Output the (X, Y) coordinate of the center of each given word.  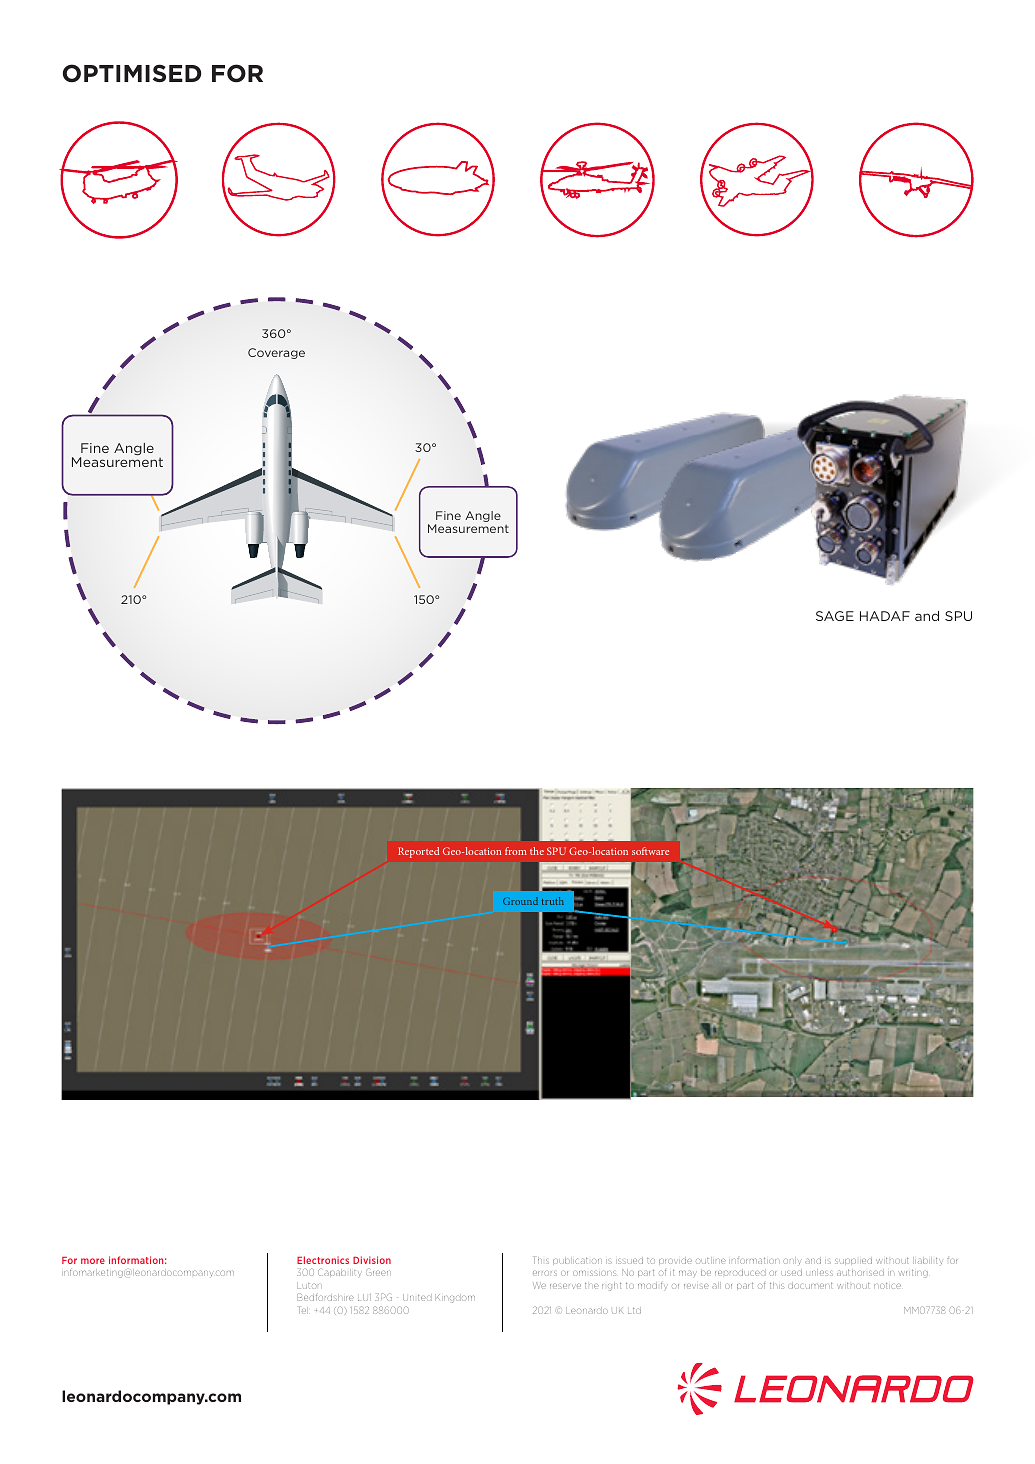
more (93, 1261)
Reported (418, 852)
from (516, 851)
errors (545, 1273)
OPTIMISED (132, 73)
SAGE (835, 616)
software (650, 851)
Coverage (276, 353)
